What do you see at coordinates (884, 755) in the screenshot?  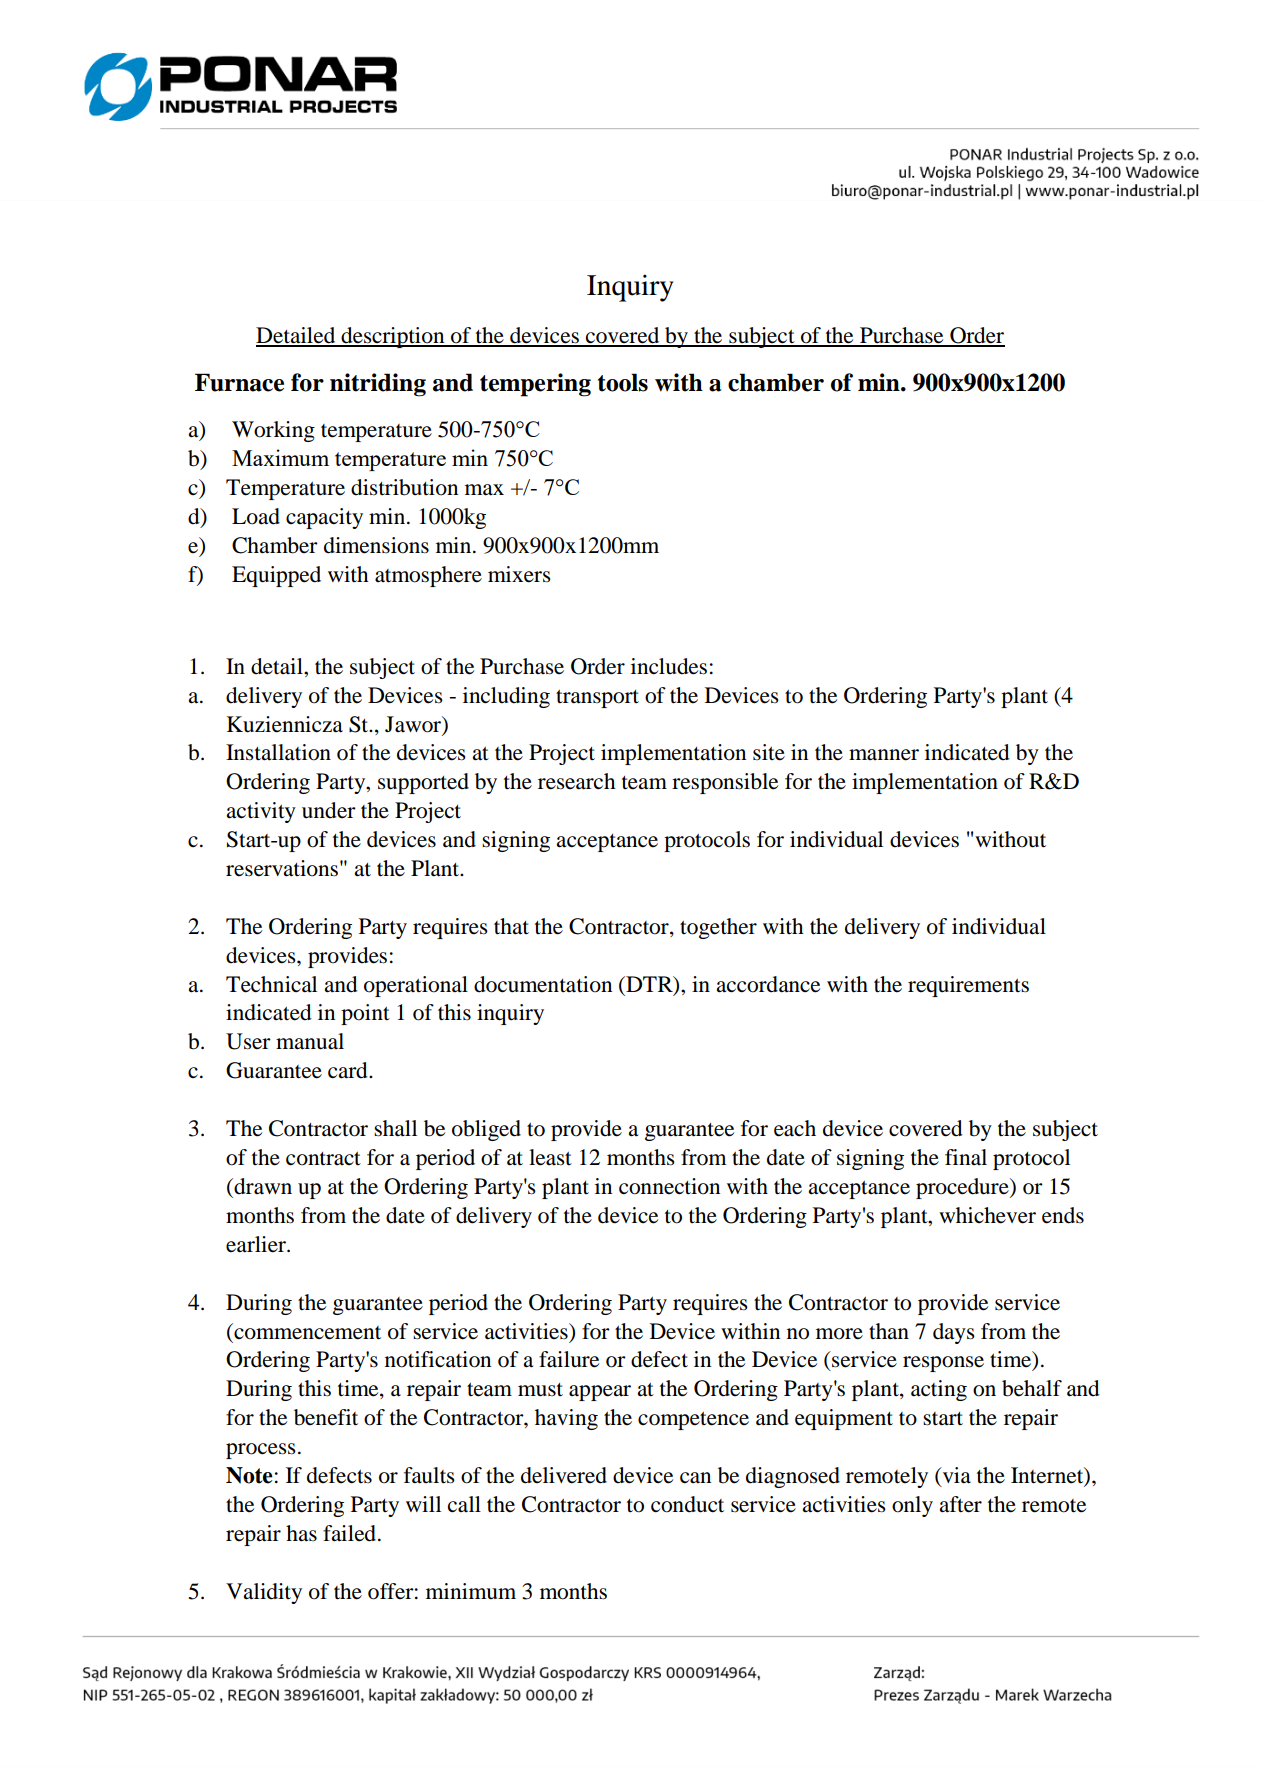 I see `manner` at bounding box center [884, 755].
